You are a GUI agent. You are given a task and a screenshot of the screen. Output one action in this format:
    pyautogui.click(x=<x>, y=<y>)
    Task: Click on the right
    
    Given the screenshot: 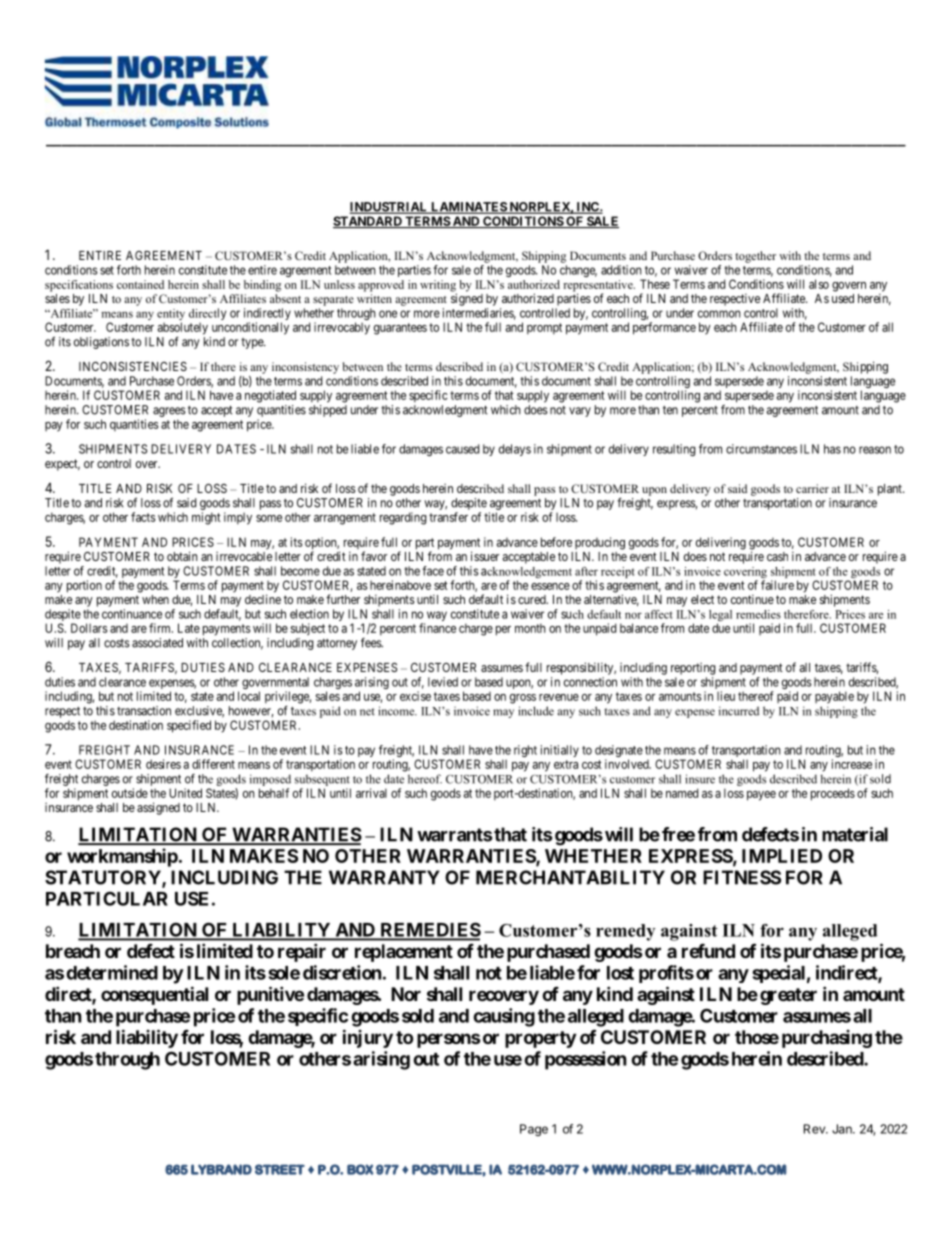 What is the action you would take?
    pyautogui.click(x=525, y=751)
